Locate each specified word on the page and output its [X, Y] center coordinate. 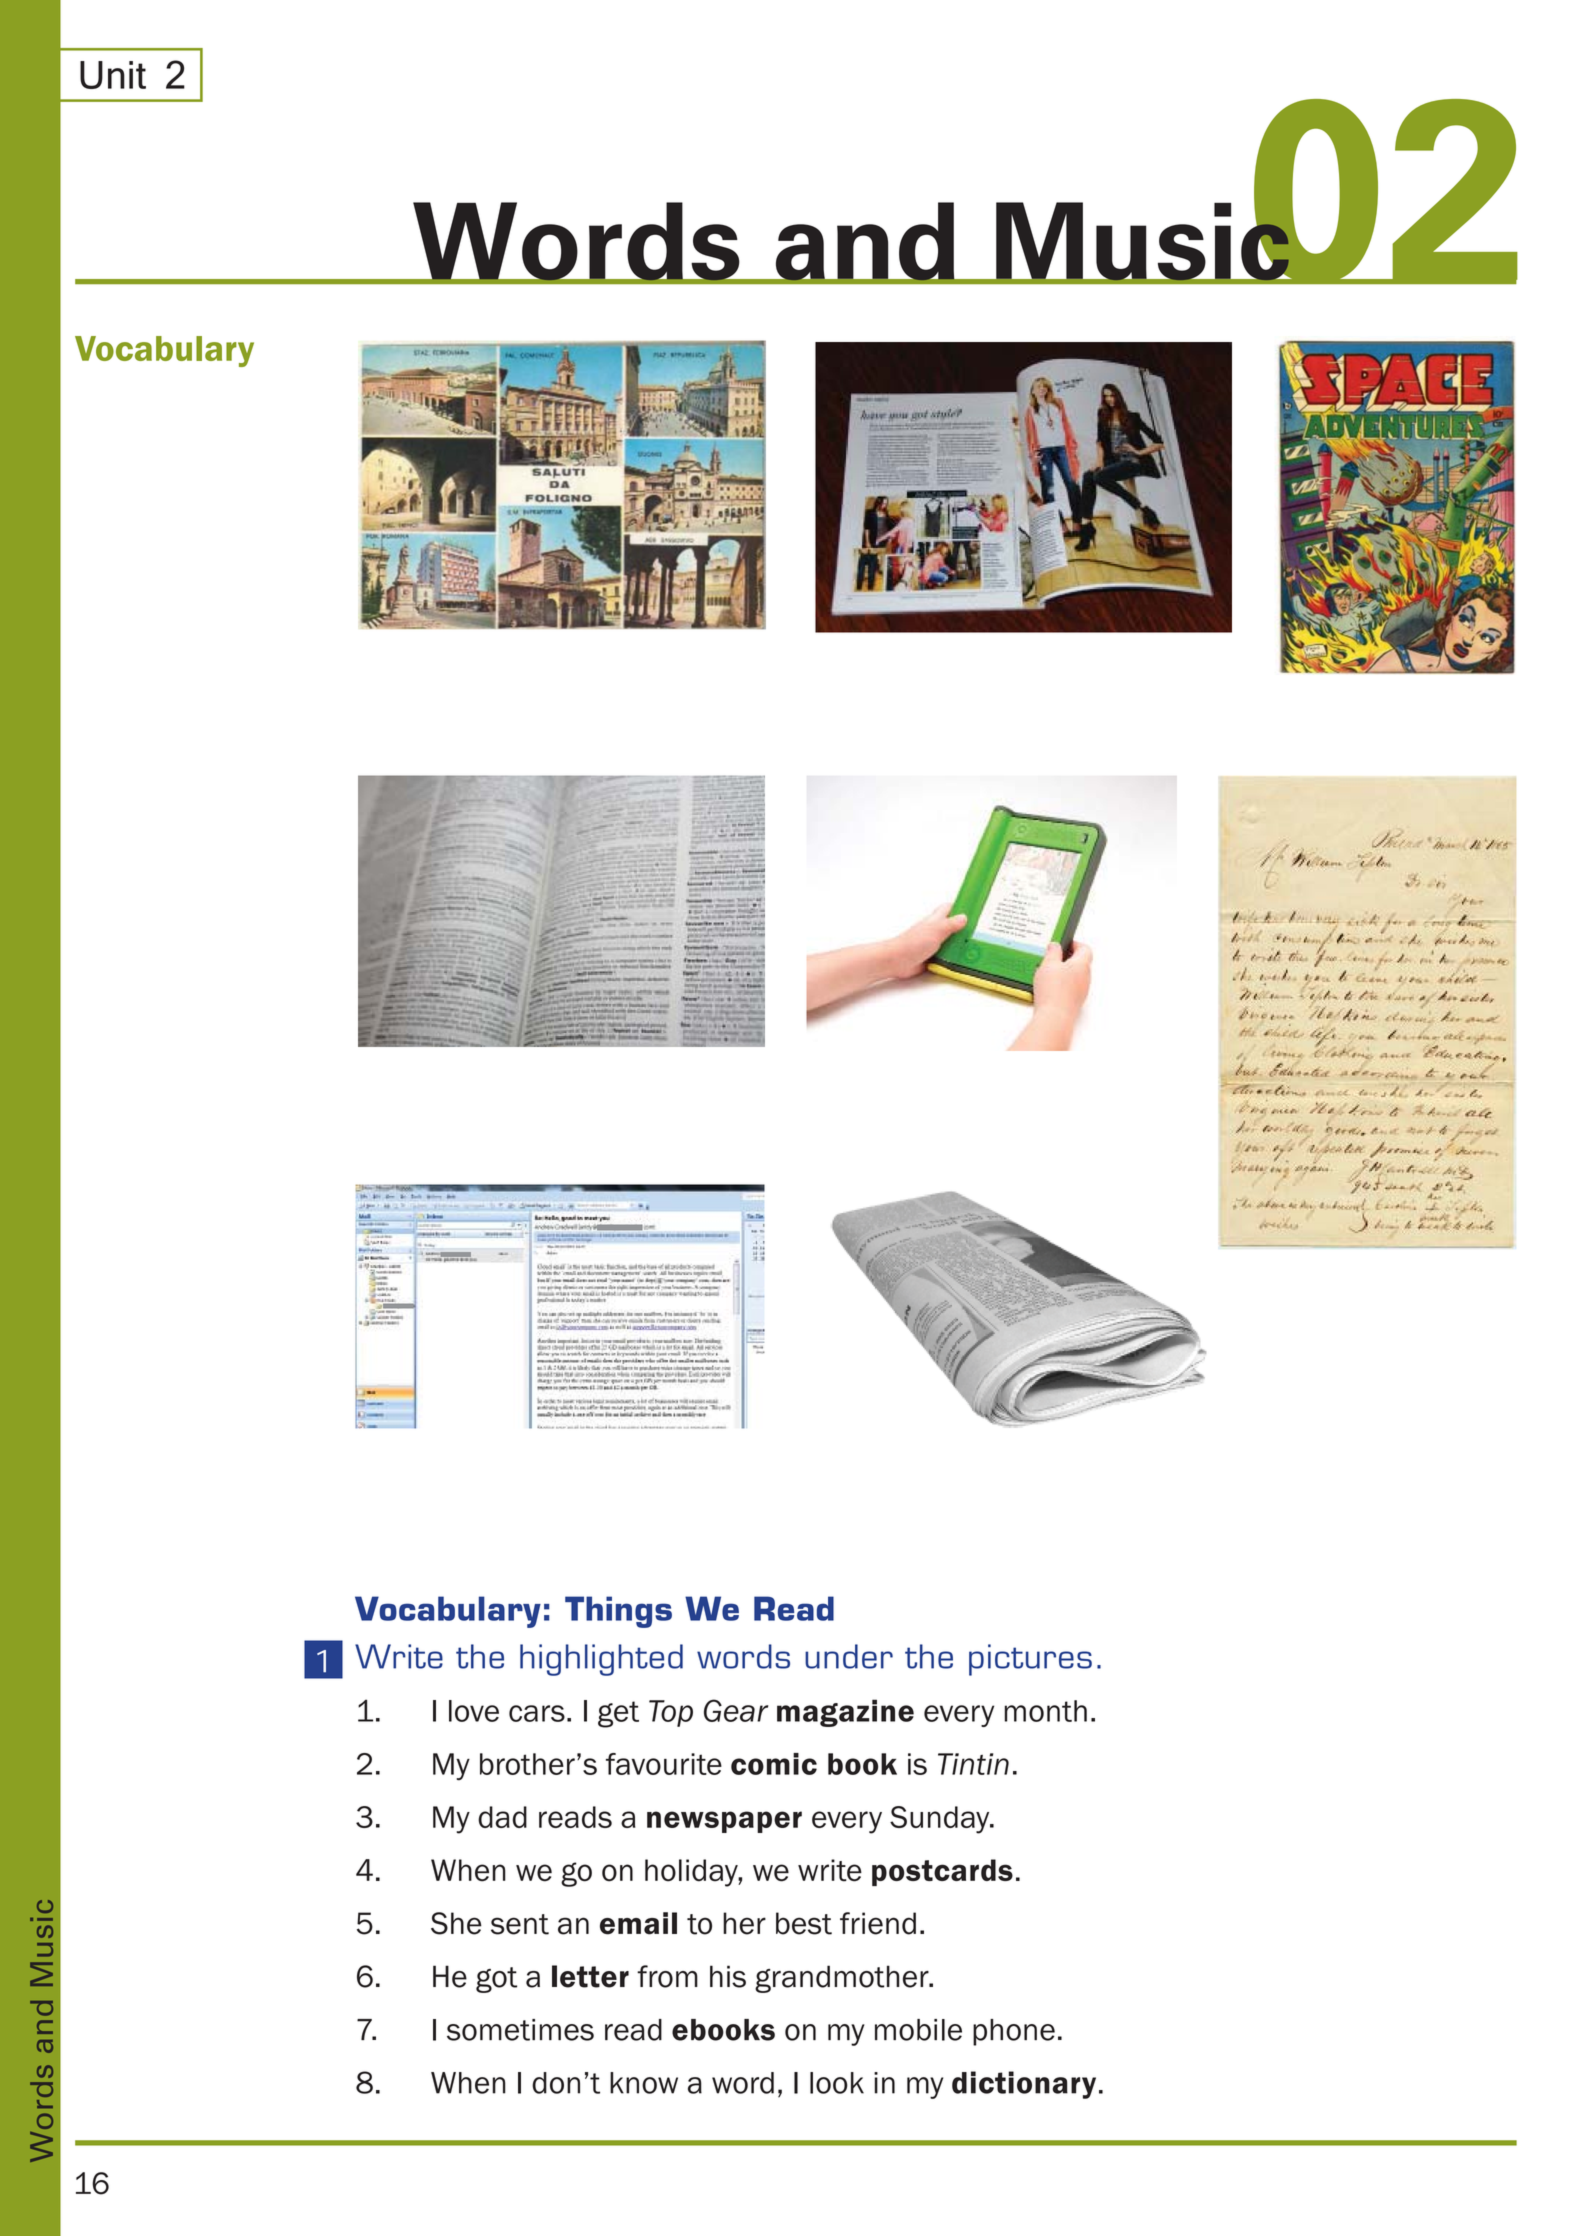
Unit [113, 75]
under [849, 1656]
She [456, 1923]
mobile [918, 2030]
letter [590, 1976]
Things [618, 1612]
